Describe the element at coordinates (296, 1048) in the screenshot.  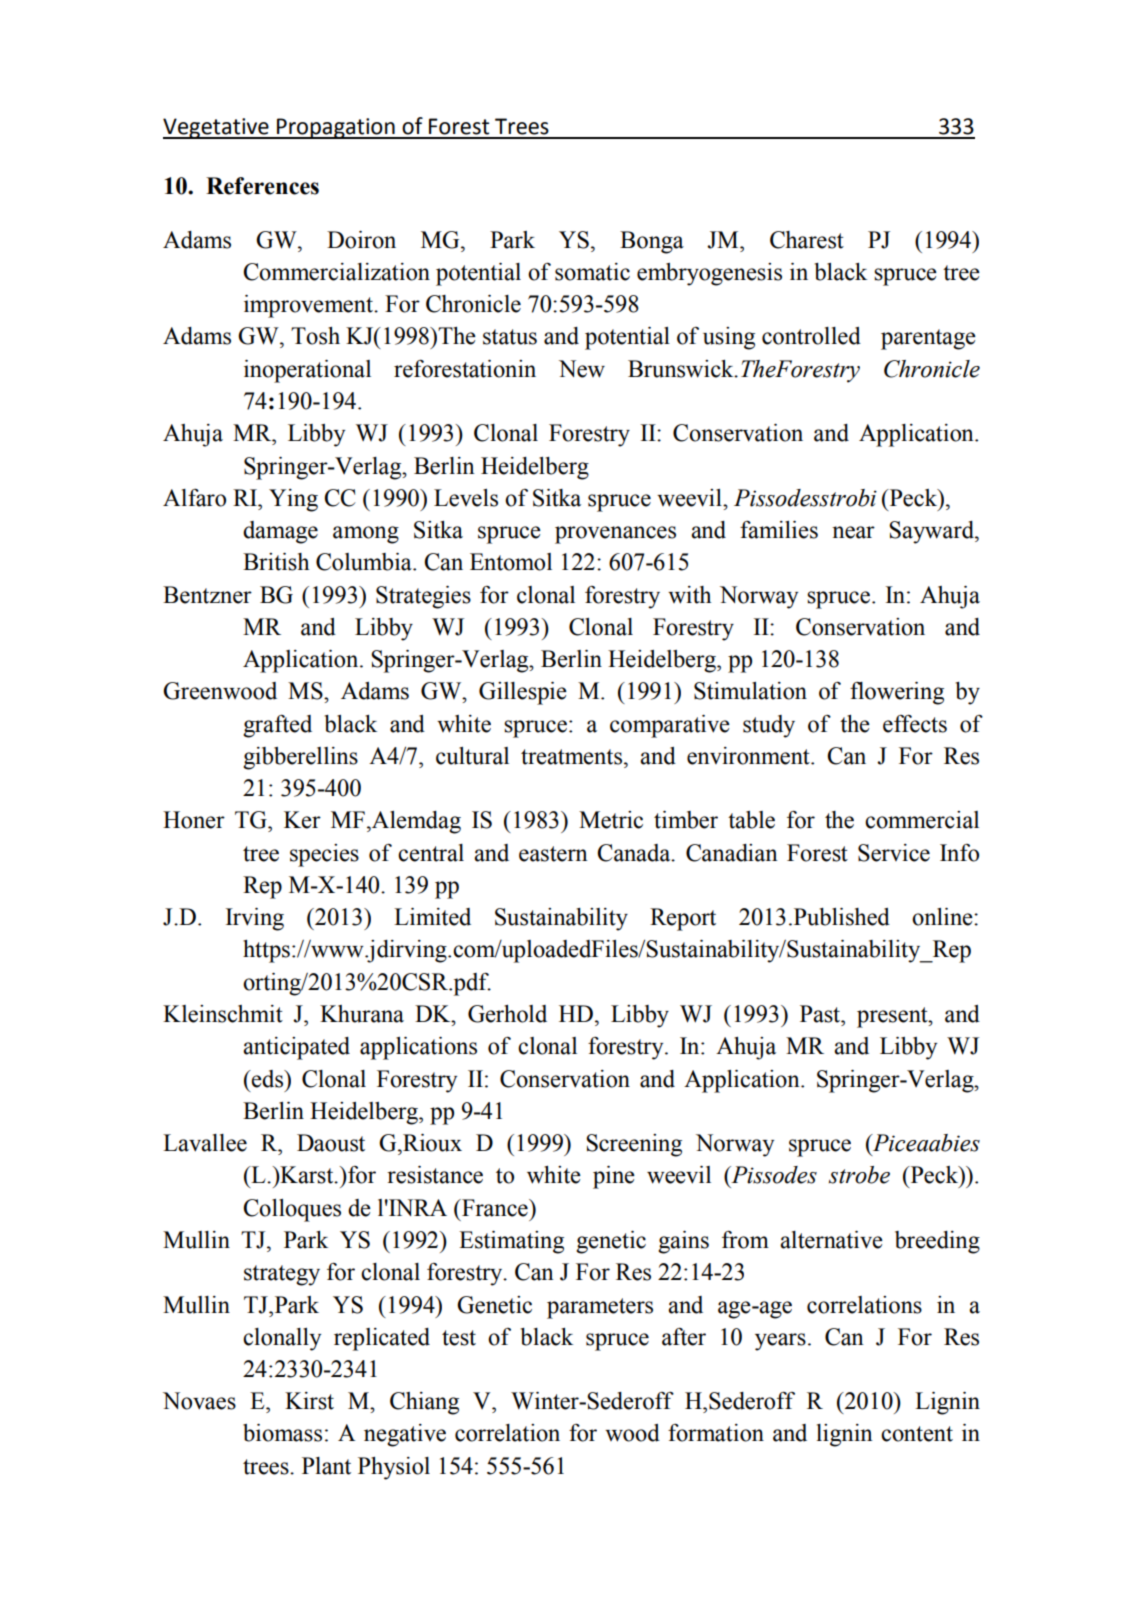
I see `anticipated` at that location.
